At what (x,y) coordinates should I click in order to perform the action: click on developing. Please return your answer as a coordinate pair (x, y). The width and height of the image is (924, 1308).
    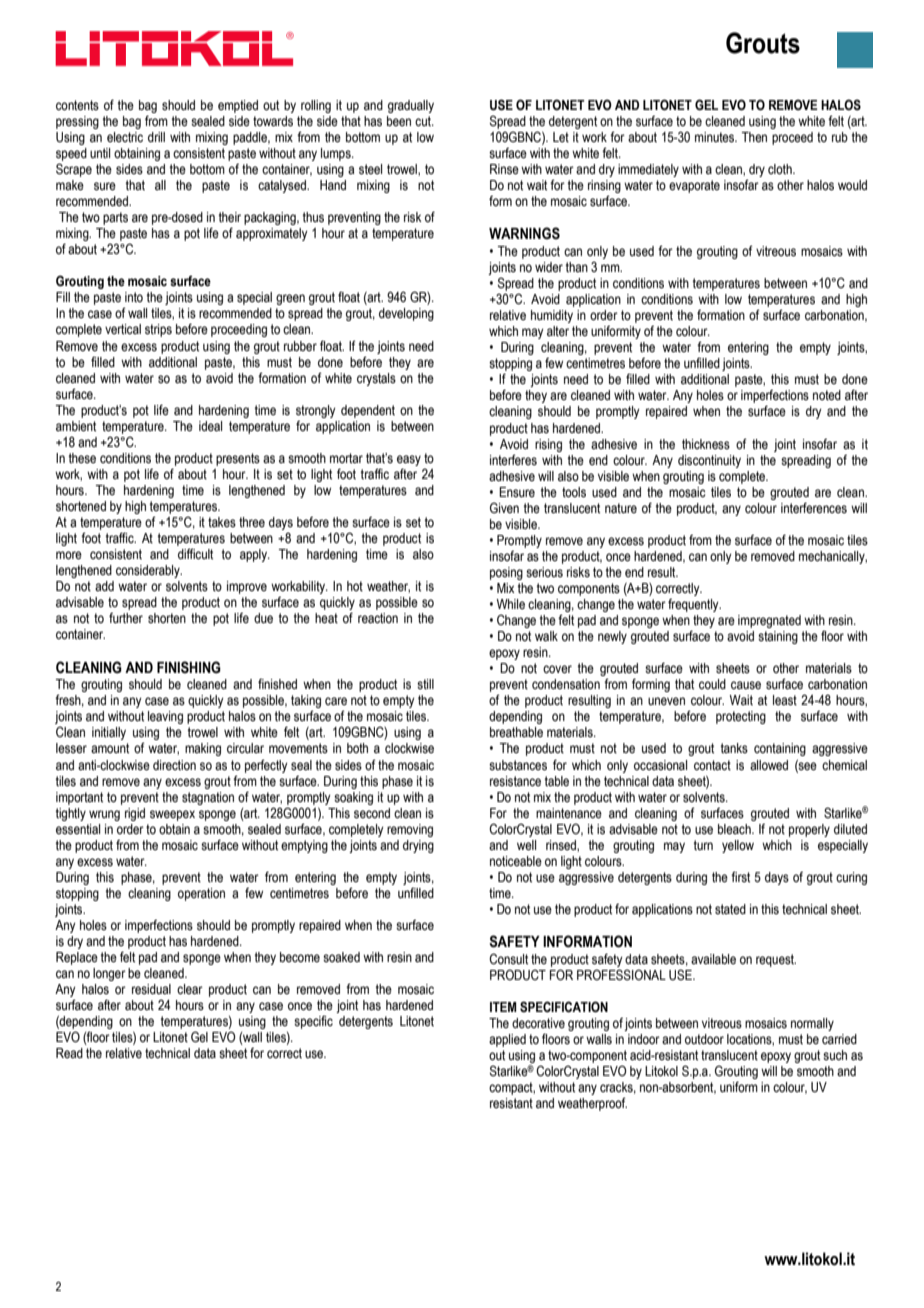
    Looking at the image, I should click on (406, 314).
